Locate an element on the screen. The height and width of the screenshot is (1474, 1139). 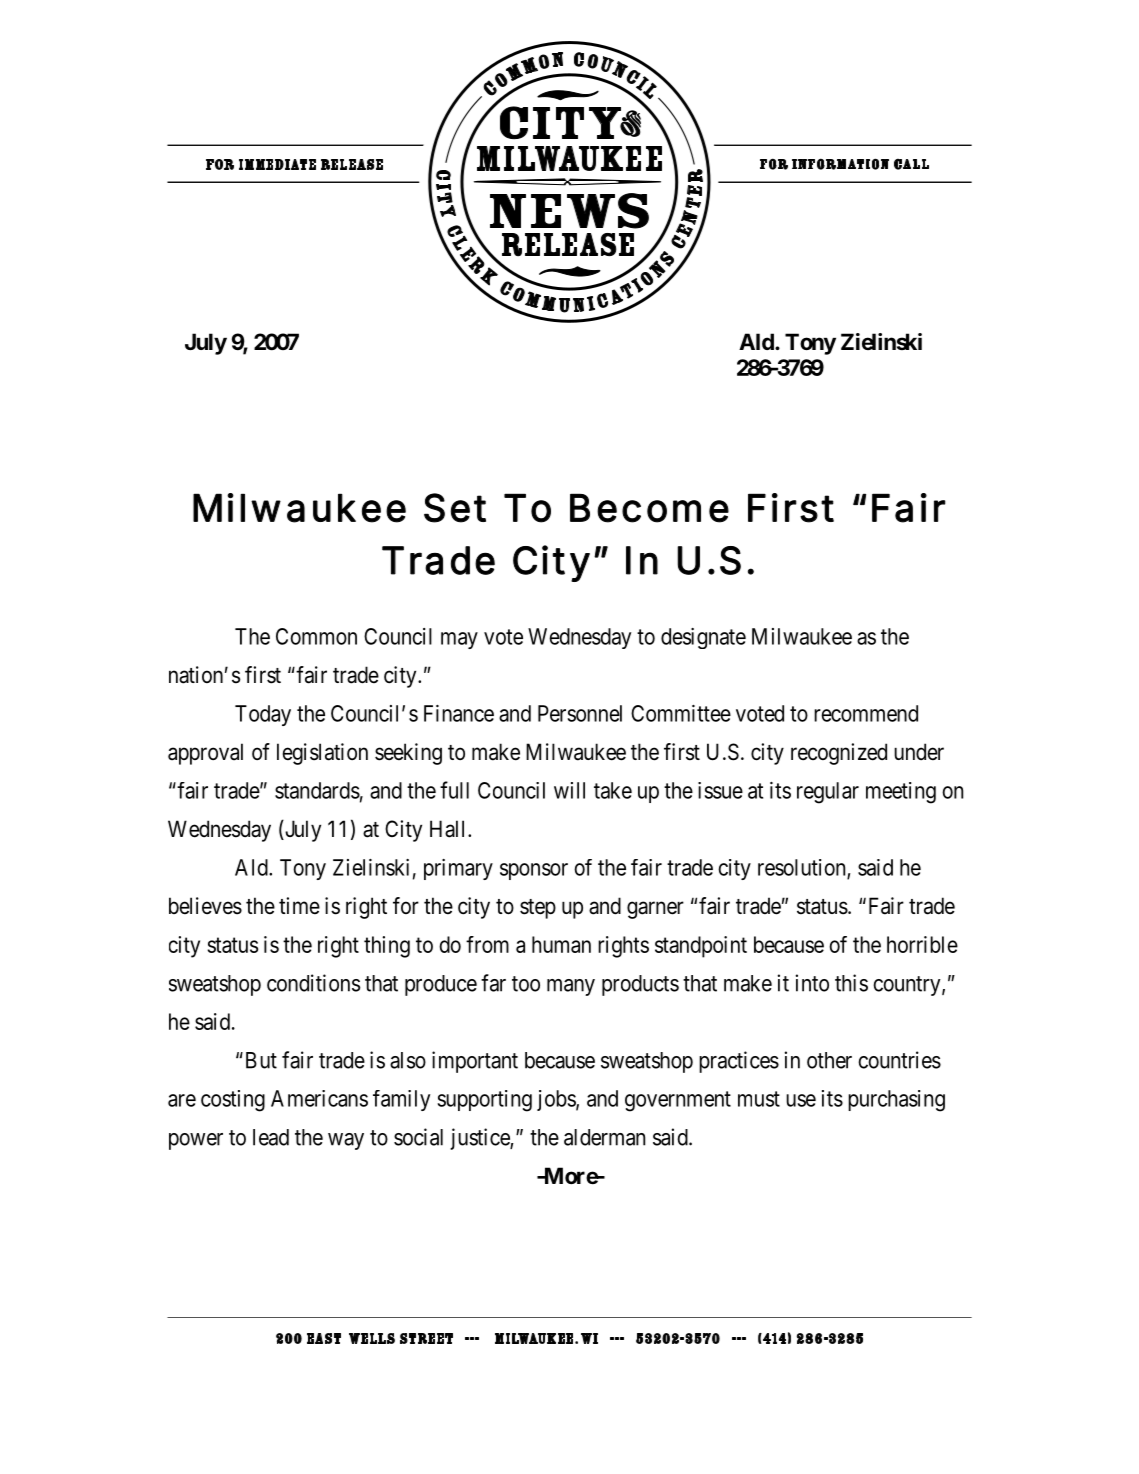
recommend is located at coordinates (866, 713).
